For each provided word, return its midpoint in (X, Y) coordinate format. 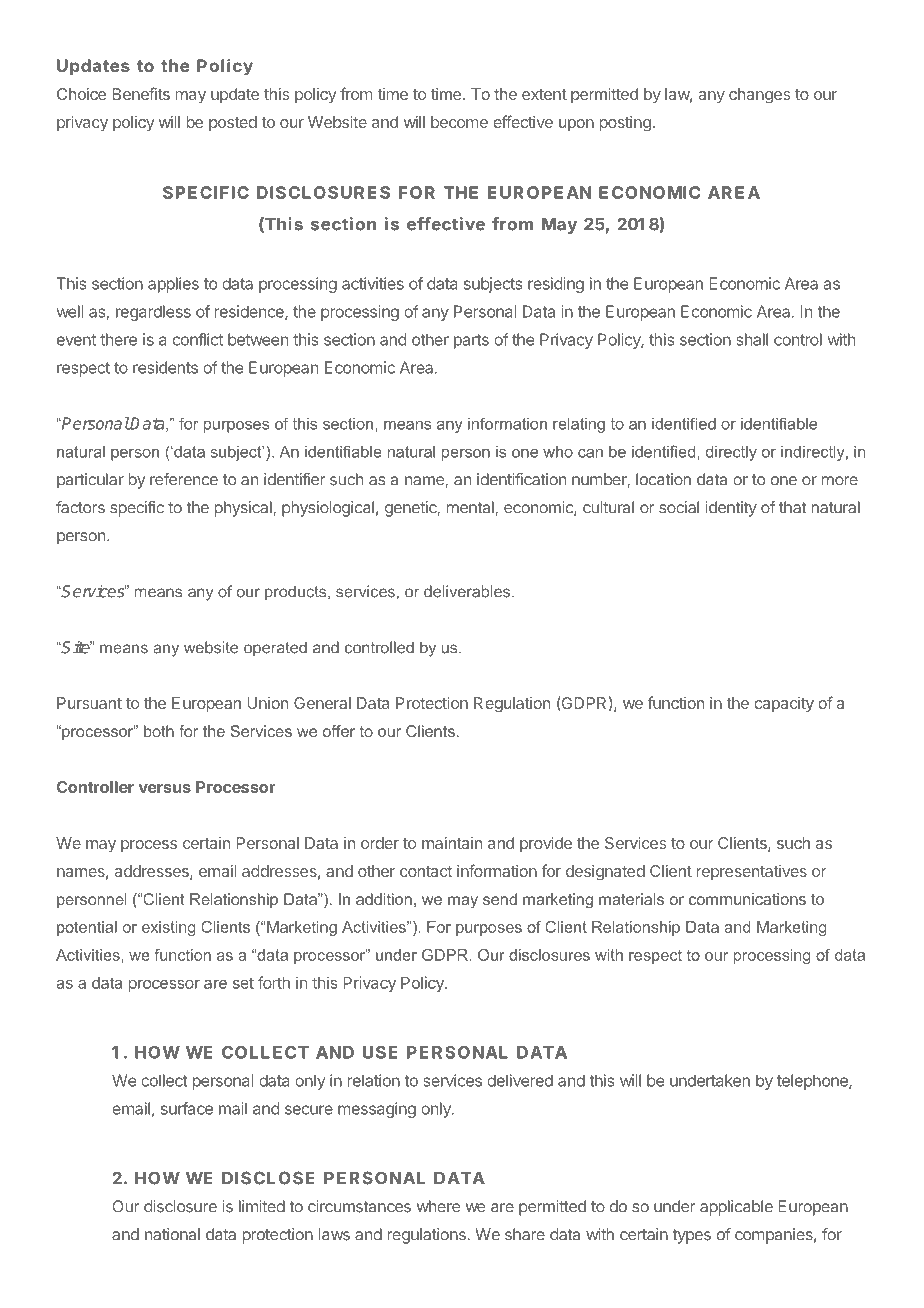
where (438, 1206)
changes (760, 95)
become (459, 122)
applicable (736, 1208)
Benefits (141, 93)
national (172, 1234)
